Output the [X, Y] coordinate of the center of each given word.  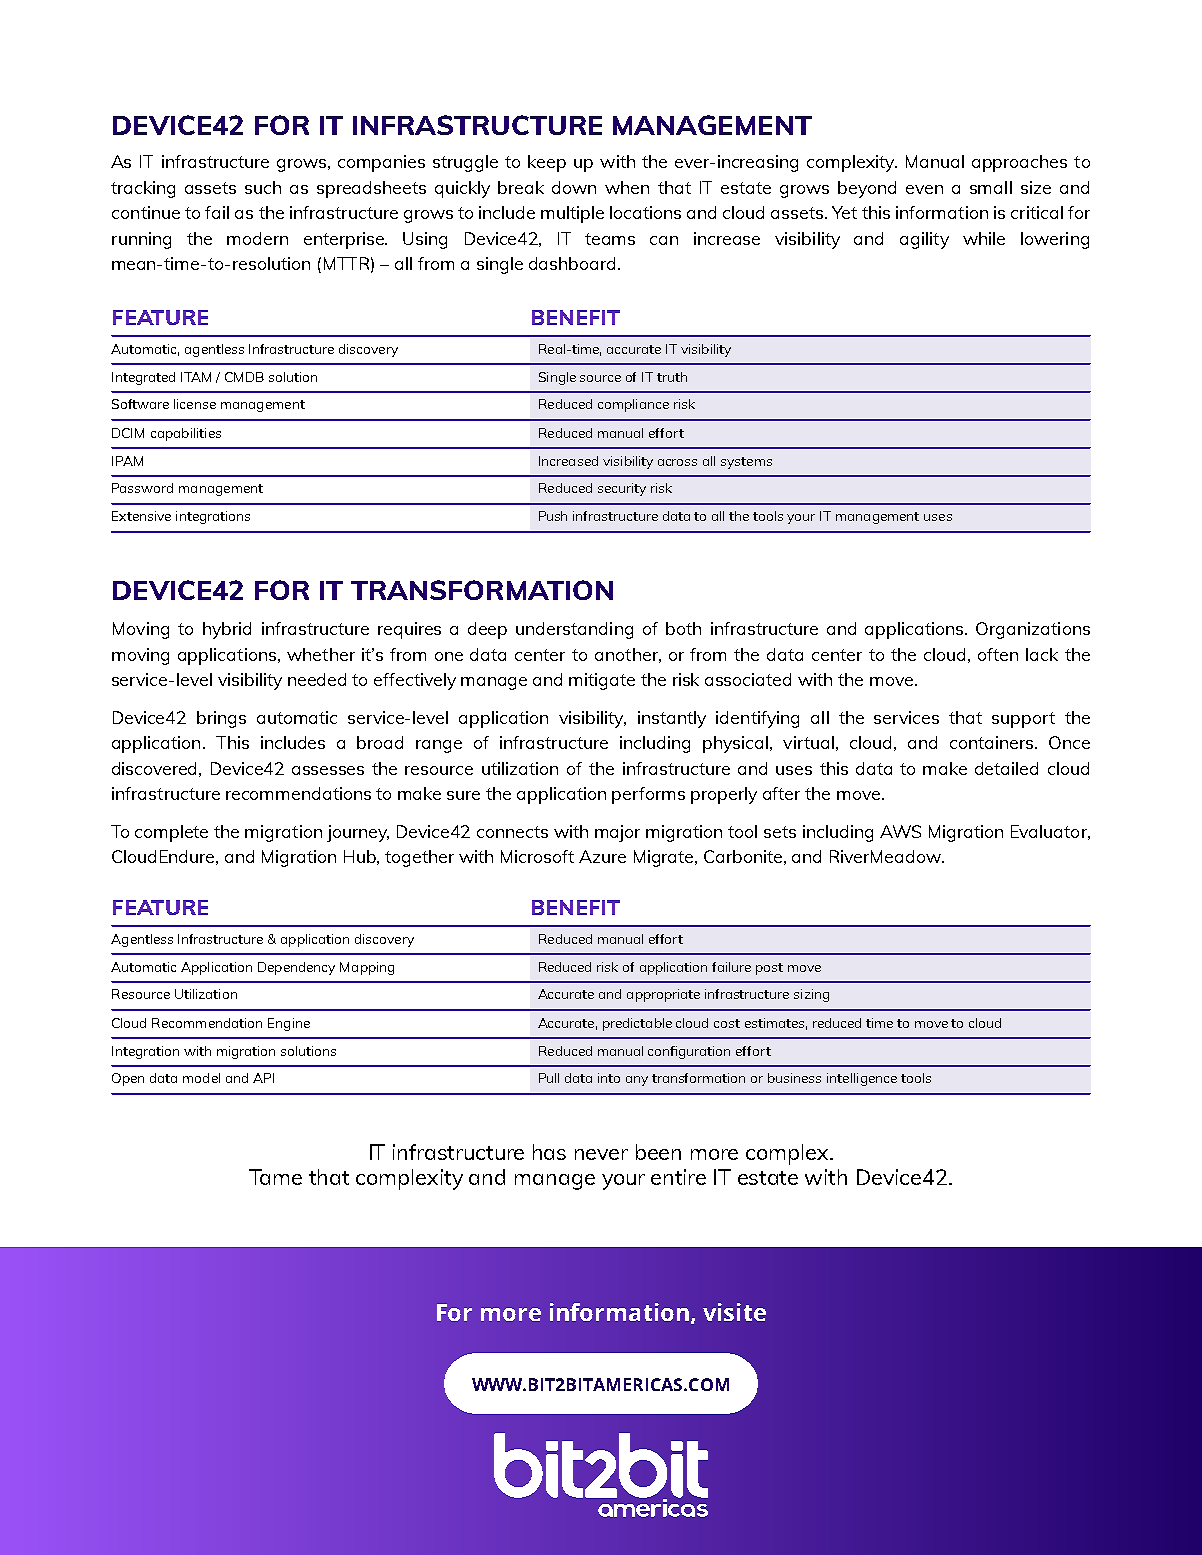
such [263, 187]
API [263, 1078]
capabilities [186, 434]
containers [993, 742]
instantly [672, 719]
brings [221, 719]
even [924, 189]
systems [746, 463]
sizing [811, 995]
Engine [289, 1024]
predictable [637, 1024]
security [622, 489]
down [574, 187]
